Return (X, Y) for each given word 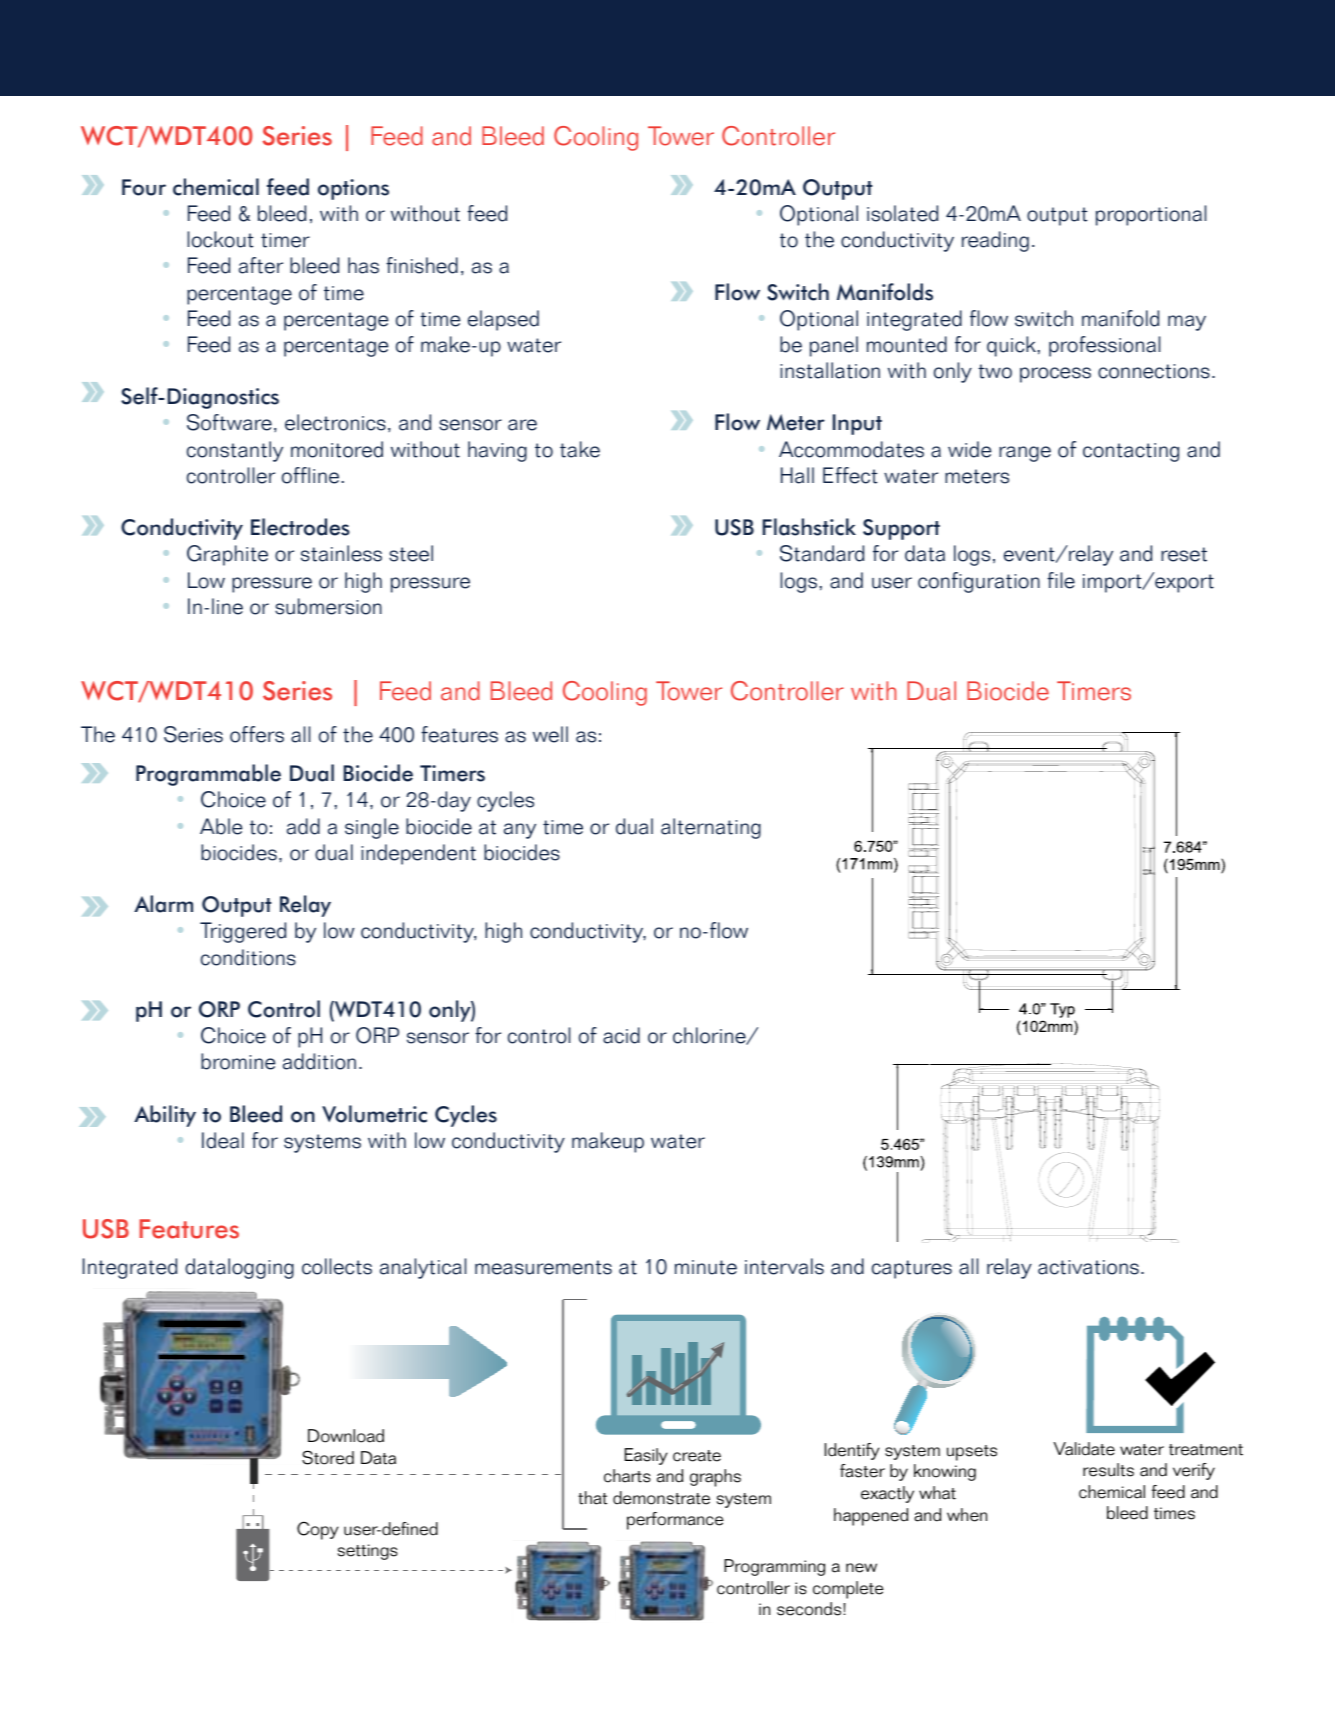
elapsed (503, 320)
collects (337, 1266)
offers (257, 734)
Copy (318, 1530)
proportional (1151, 215)
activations (1088, 1267)
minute (706, 1267)
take (580, 449)
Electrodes (300, 527)
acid (621, 1035)
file (1061, 580)
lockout (220, 239)
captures (912, 1269)
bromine (238, 1061)
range (1025, 454)
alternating (711, 828)
